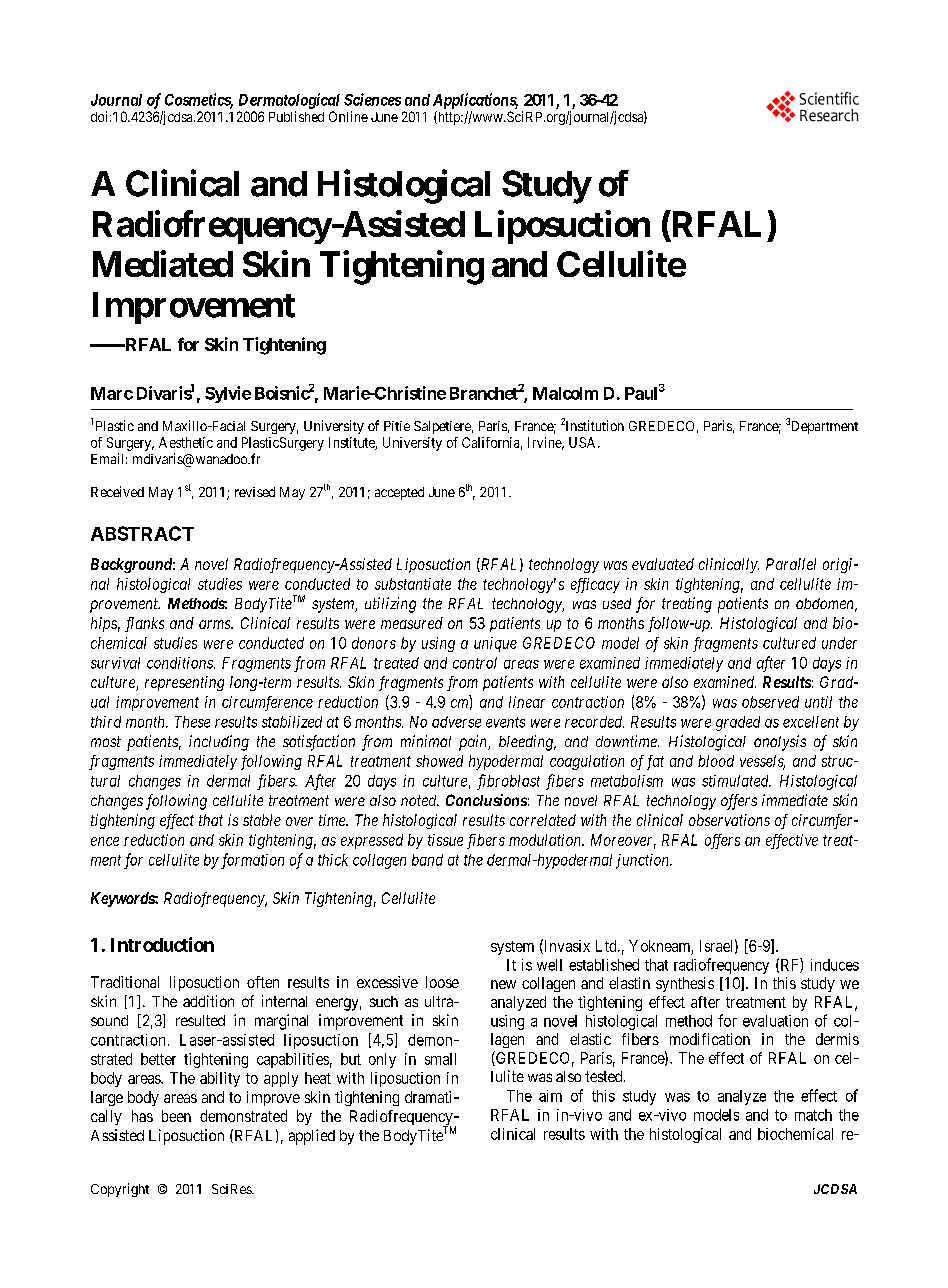 Image resolution: width=948 pixels, height=1288 pixels. I want to click on Malcolm, so click(565, 393).
